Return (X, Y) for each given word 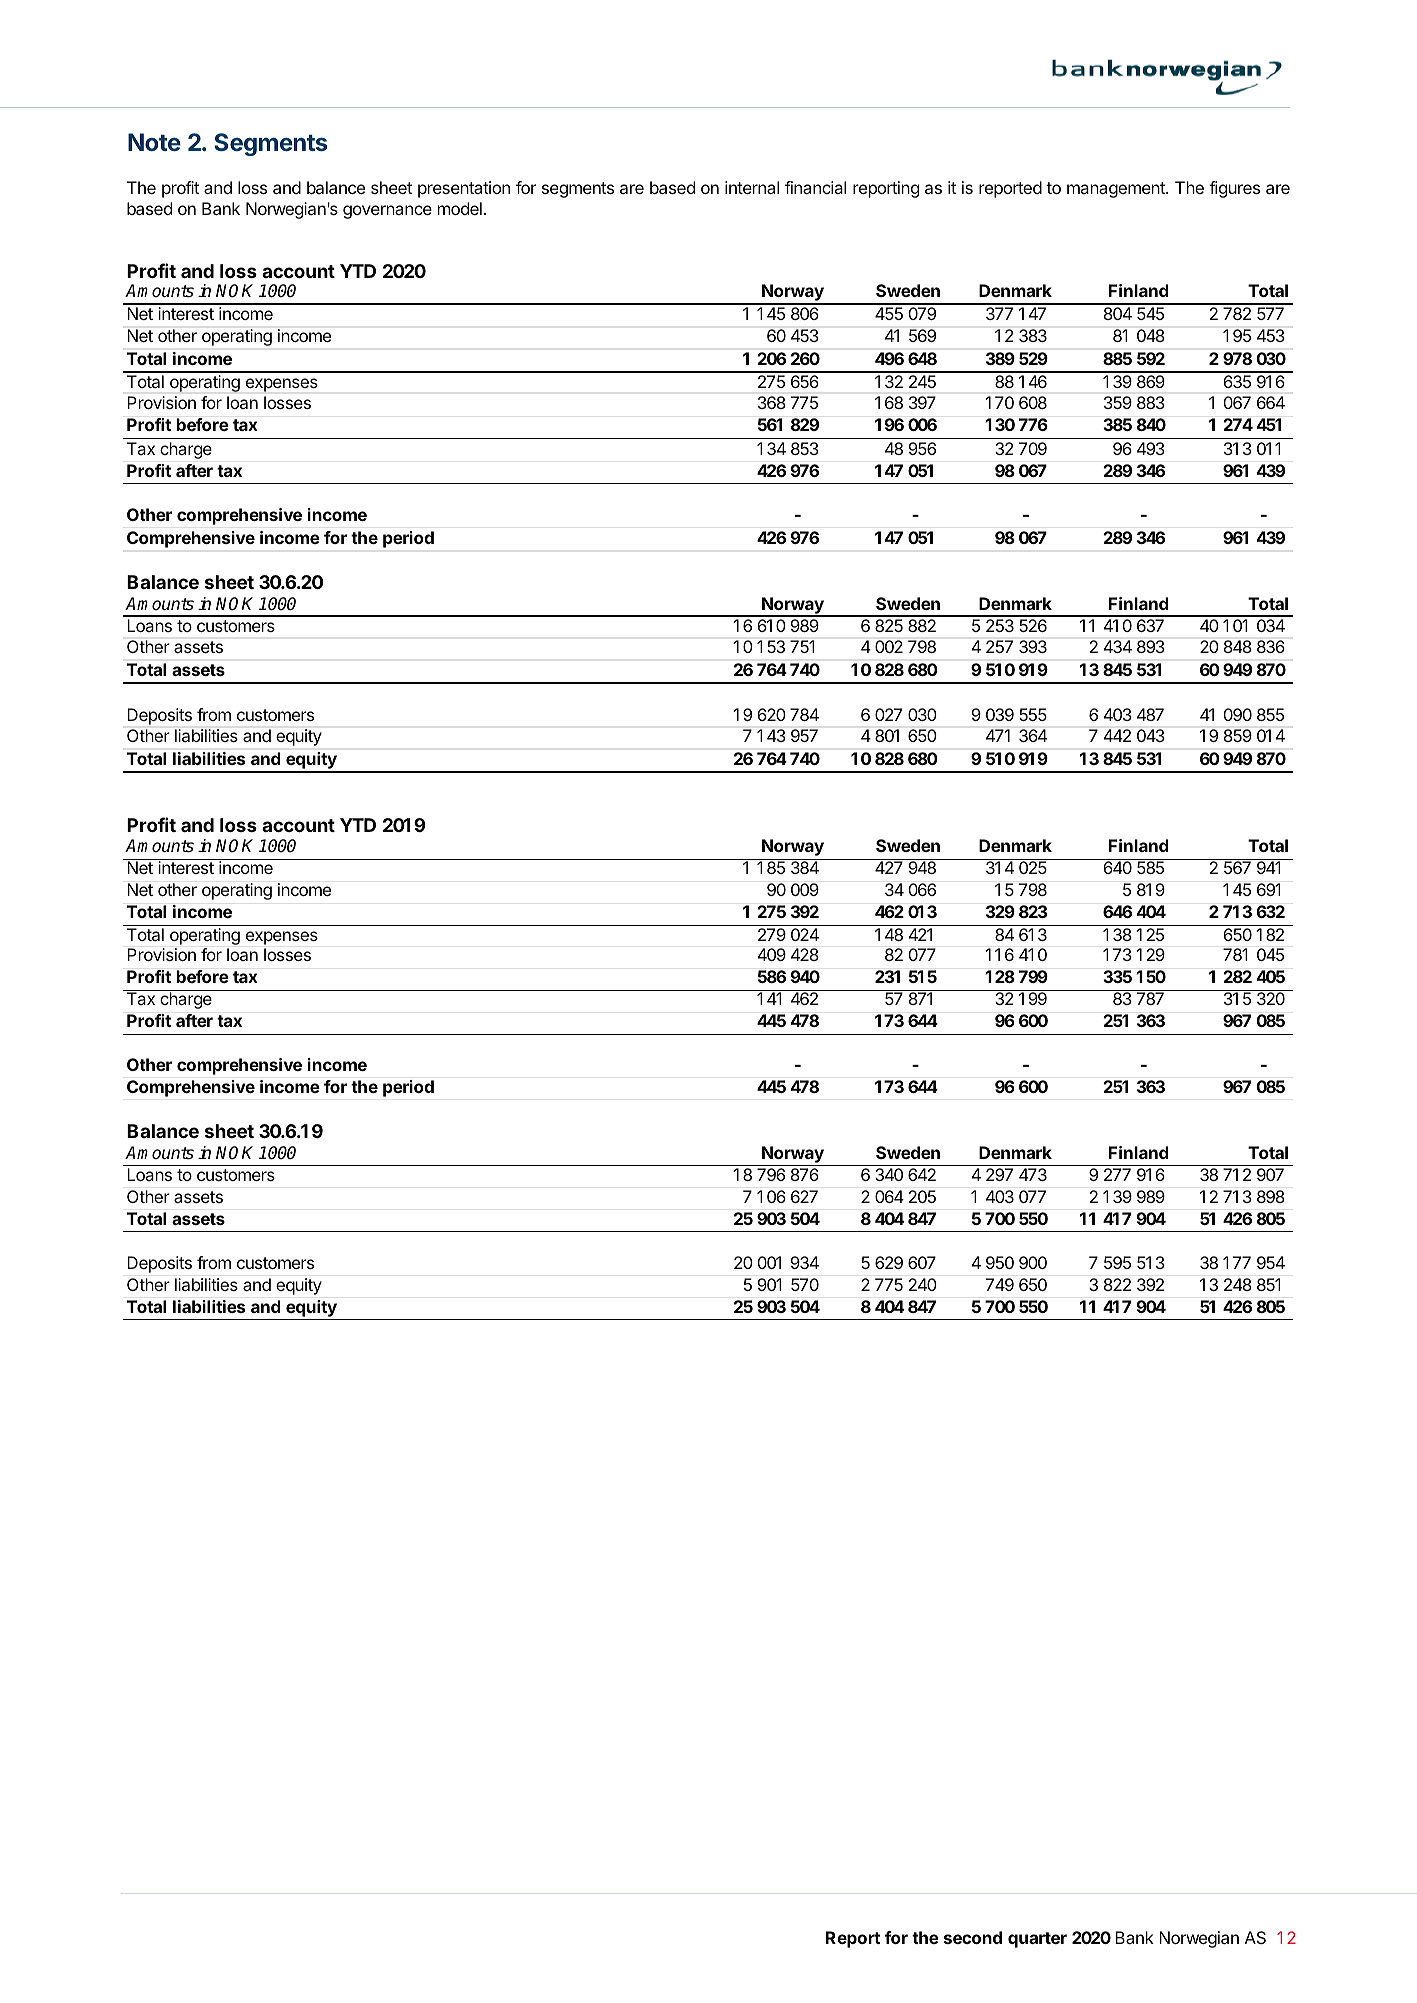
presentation (464, 189)
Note (154, 142)
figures (1234, 189)
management (1117, 190)
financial (815, 187)
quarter (1037, 1940)
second (973, 1937)
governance (387, 212)
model (460, 208)
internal (752, 187)
